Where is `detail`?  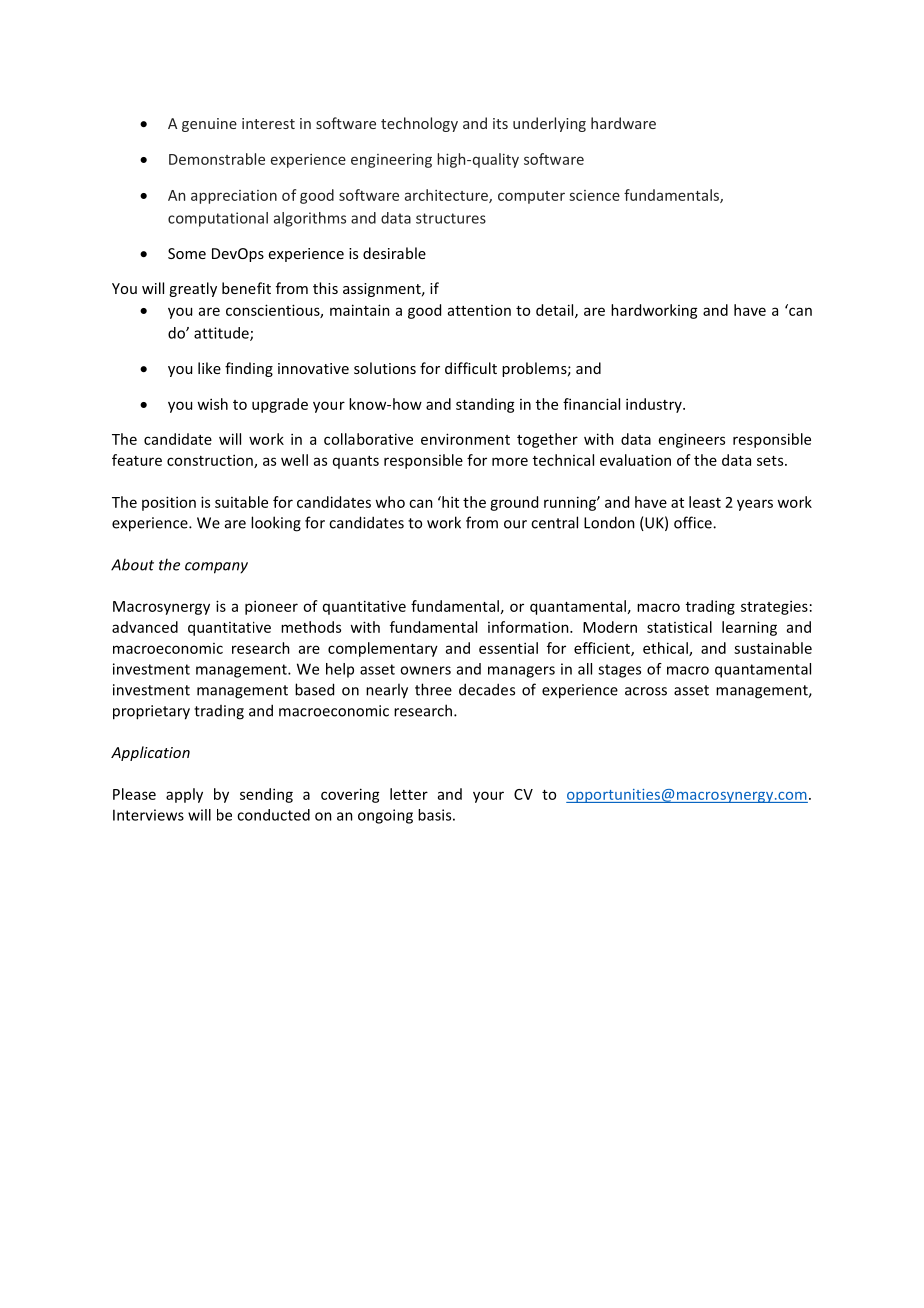
detail is located at coordinates (556, 311).
